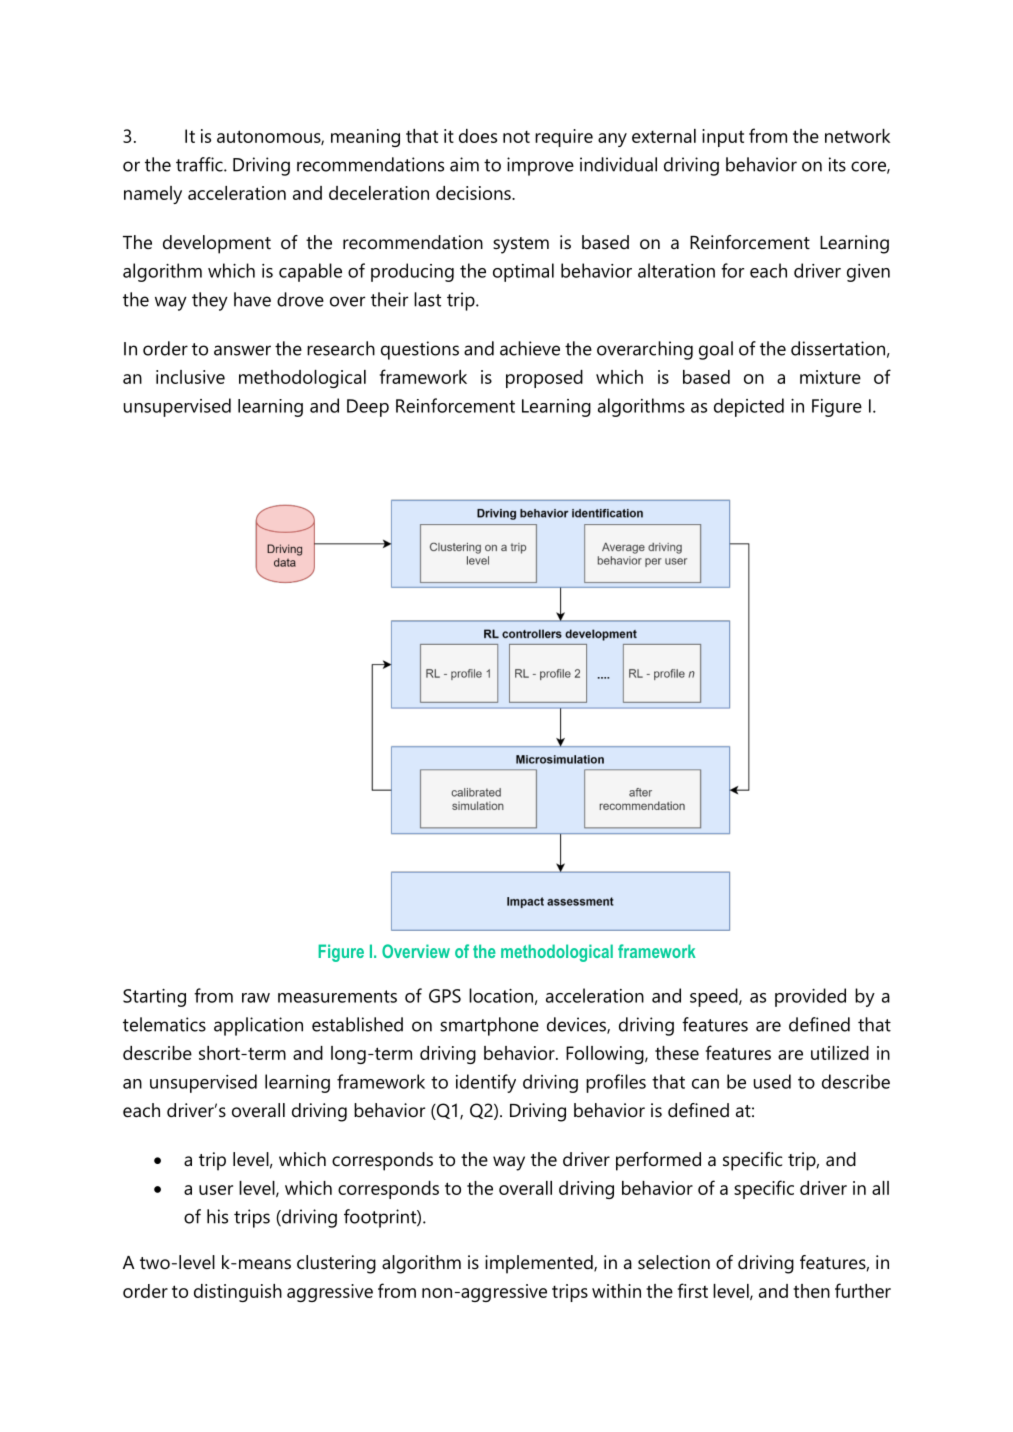 This page has width=1013, height=1432. What do you see at coordinates (540, 1264) in the page?
I see `implemented` at bounding box center [540, 1264].
